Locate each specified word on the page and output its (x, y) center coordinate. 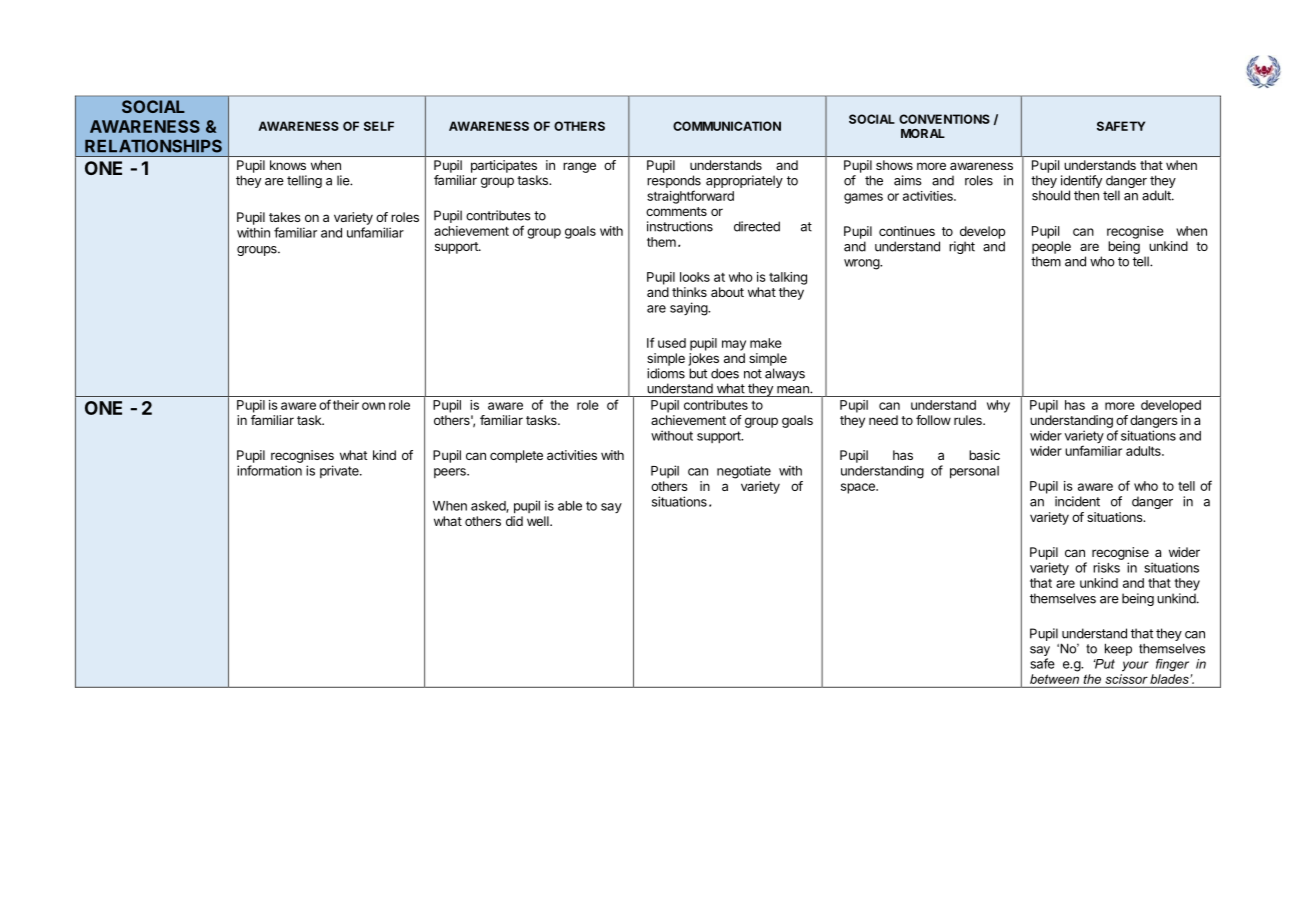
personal (974, 472)
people (1051, 247)
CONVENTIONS (944, 119)
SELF (379, 126)
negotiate (744, 472)
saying (689, 309)
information (269, 470)
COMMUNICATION (727, 126)
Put (1104, 664)
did (514, 521)
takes (285, 217)
